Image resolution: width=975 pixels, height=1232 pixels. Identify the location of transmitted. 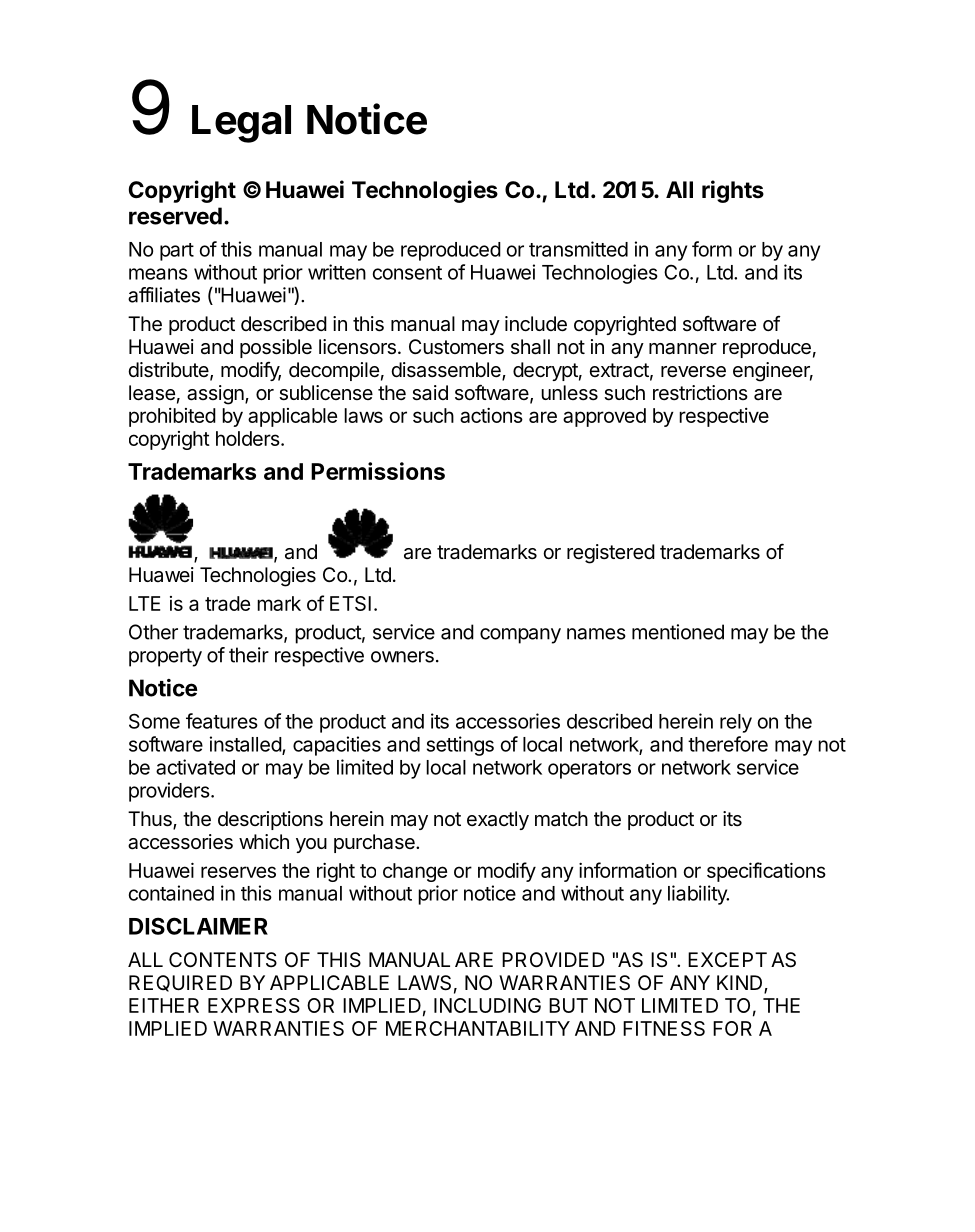
(578, 249).
